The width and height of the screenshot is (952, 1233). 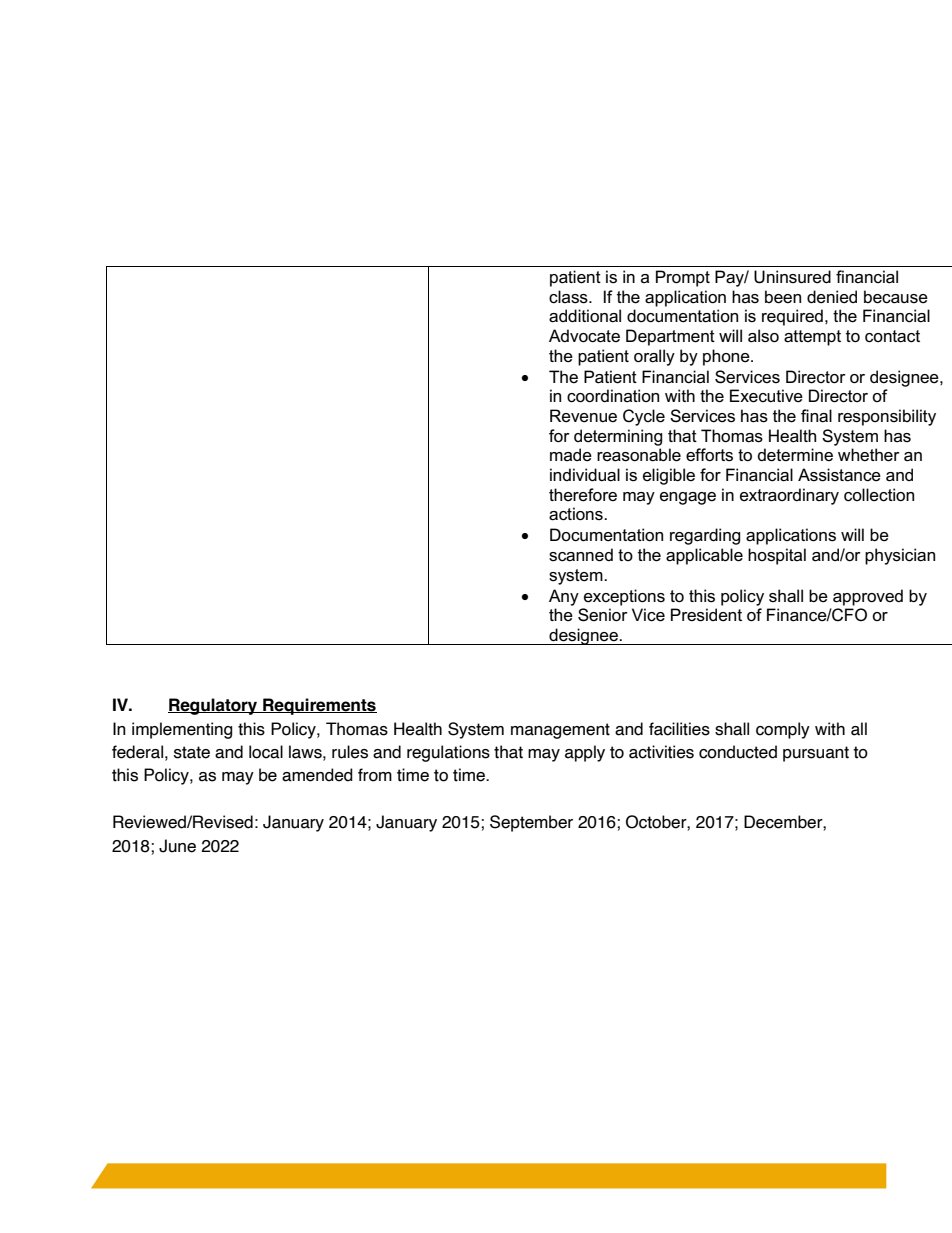 What do you see at coordinates (581, 555) in the screenshot?
I see `scanned` at bounding box center [581, 555].
